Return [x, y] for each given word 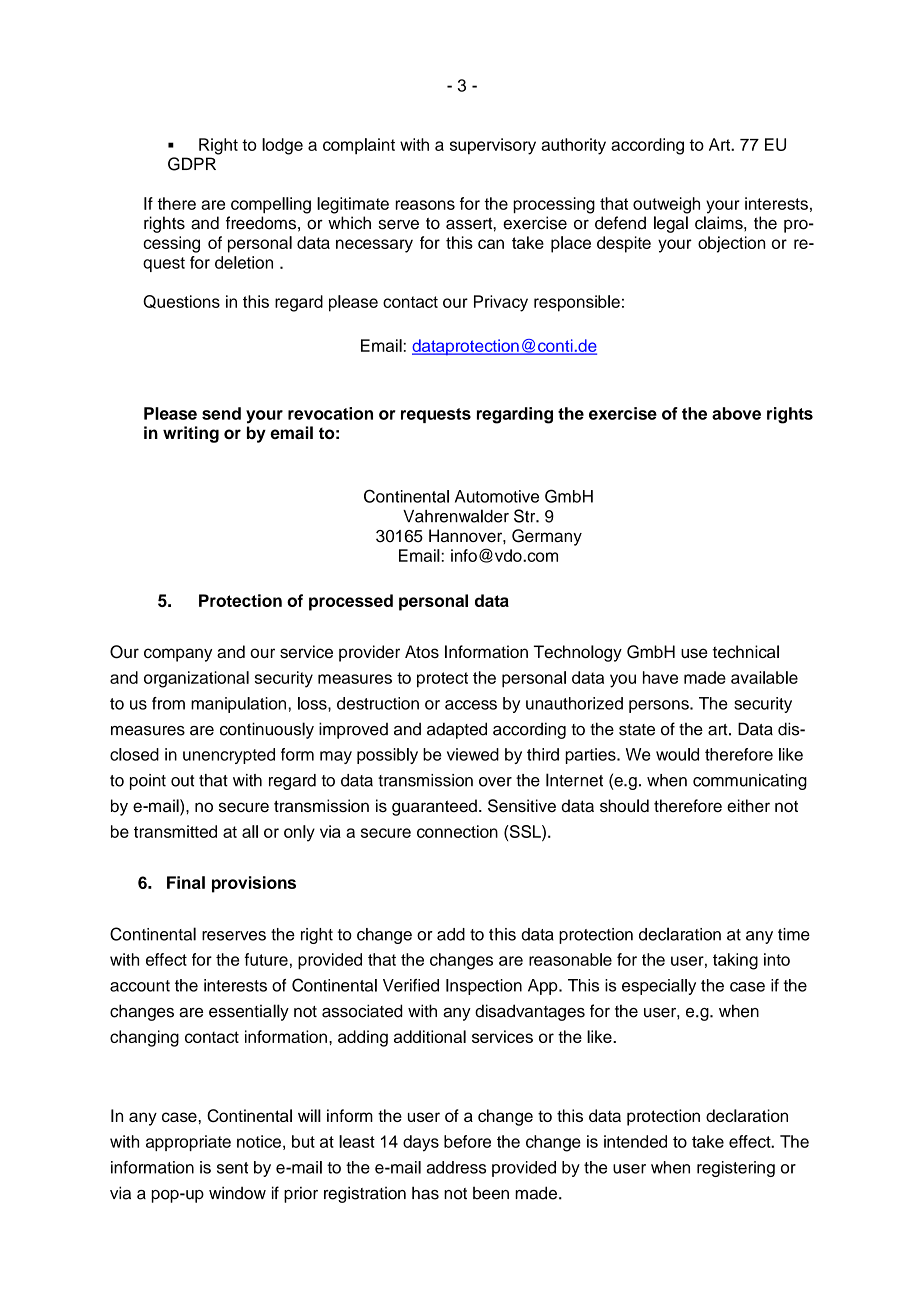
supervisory [493, 146]
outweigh [666, 205]
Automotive [497, 496]
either [748, 805]
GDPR [192, 164]
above [736, 413]
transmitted [175, 831]
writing [191, 434]
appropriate [188, 1143]
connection [457, 831]
